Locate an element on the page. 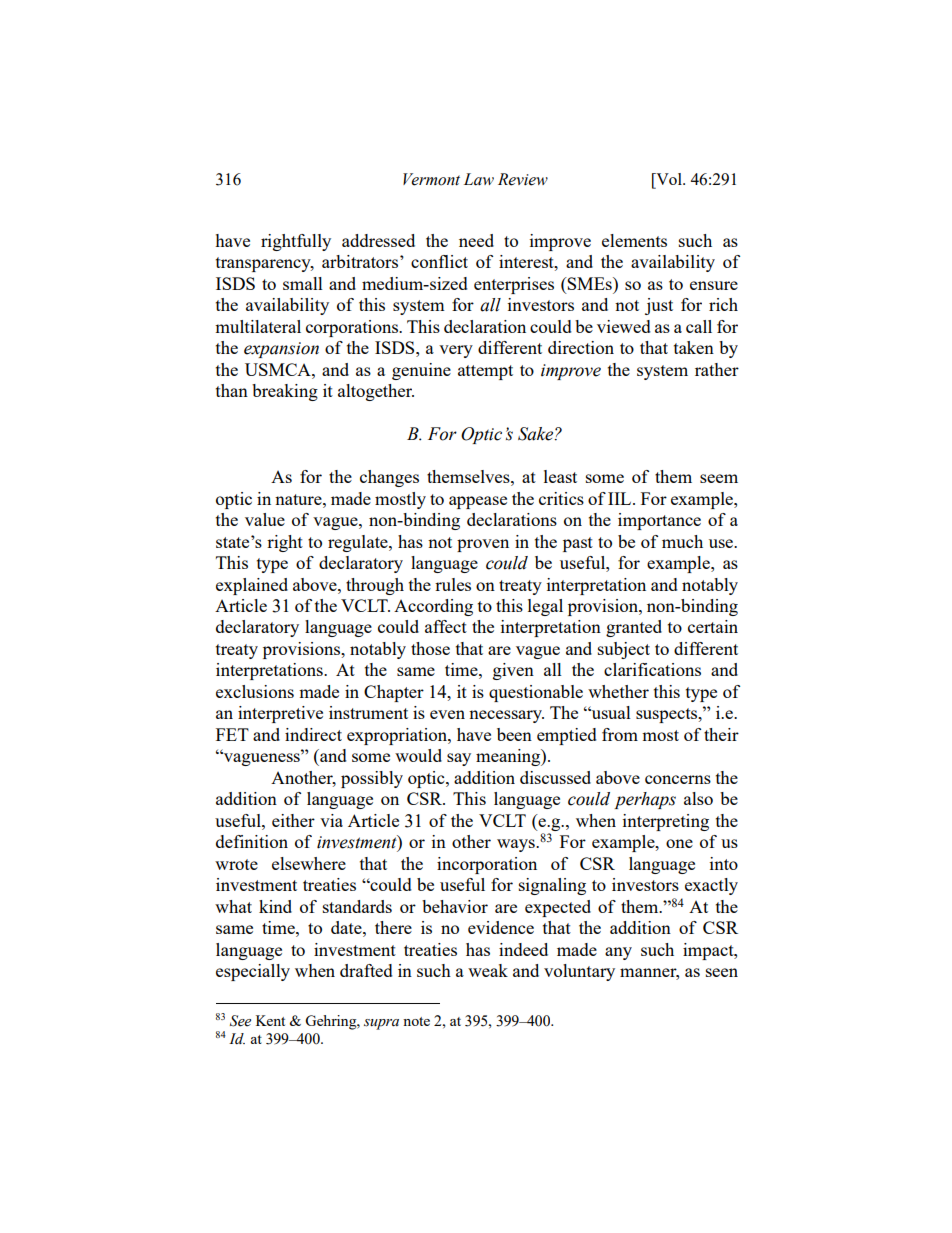 The width and height of the page is (952, 1233). Kent is located at coordinates (270, 1020).
